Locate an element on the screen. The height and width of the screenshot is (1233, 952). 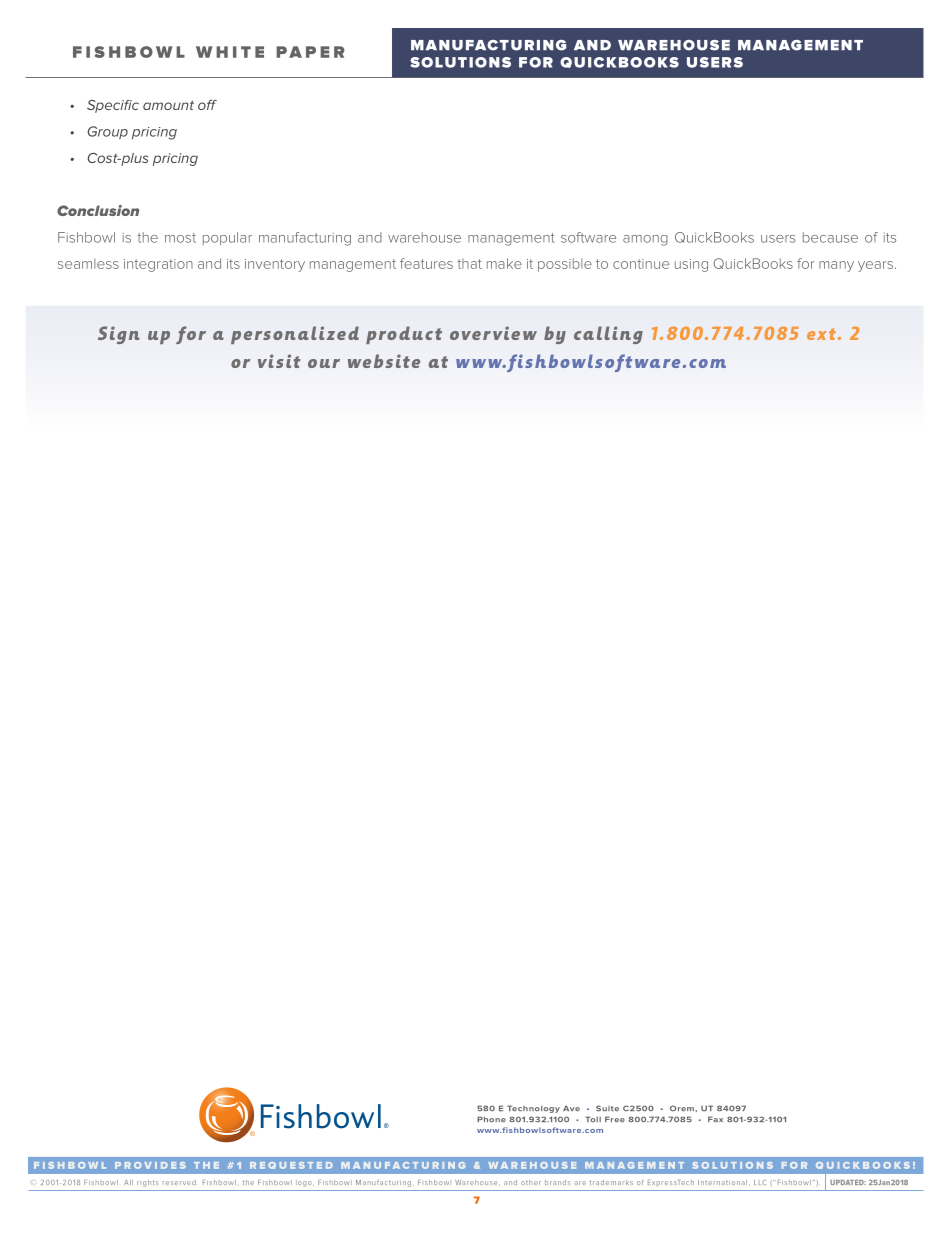
many is located at coordinates (836, 266).
